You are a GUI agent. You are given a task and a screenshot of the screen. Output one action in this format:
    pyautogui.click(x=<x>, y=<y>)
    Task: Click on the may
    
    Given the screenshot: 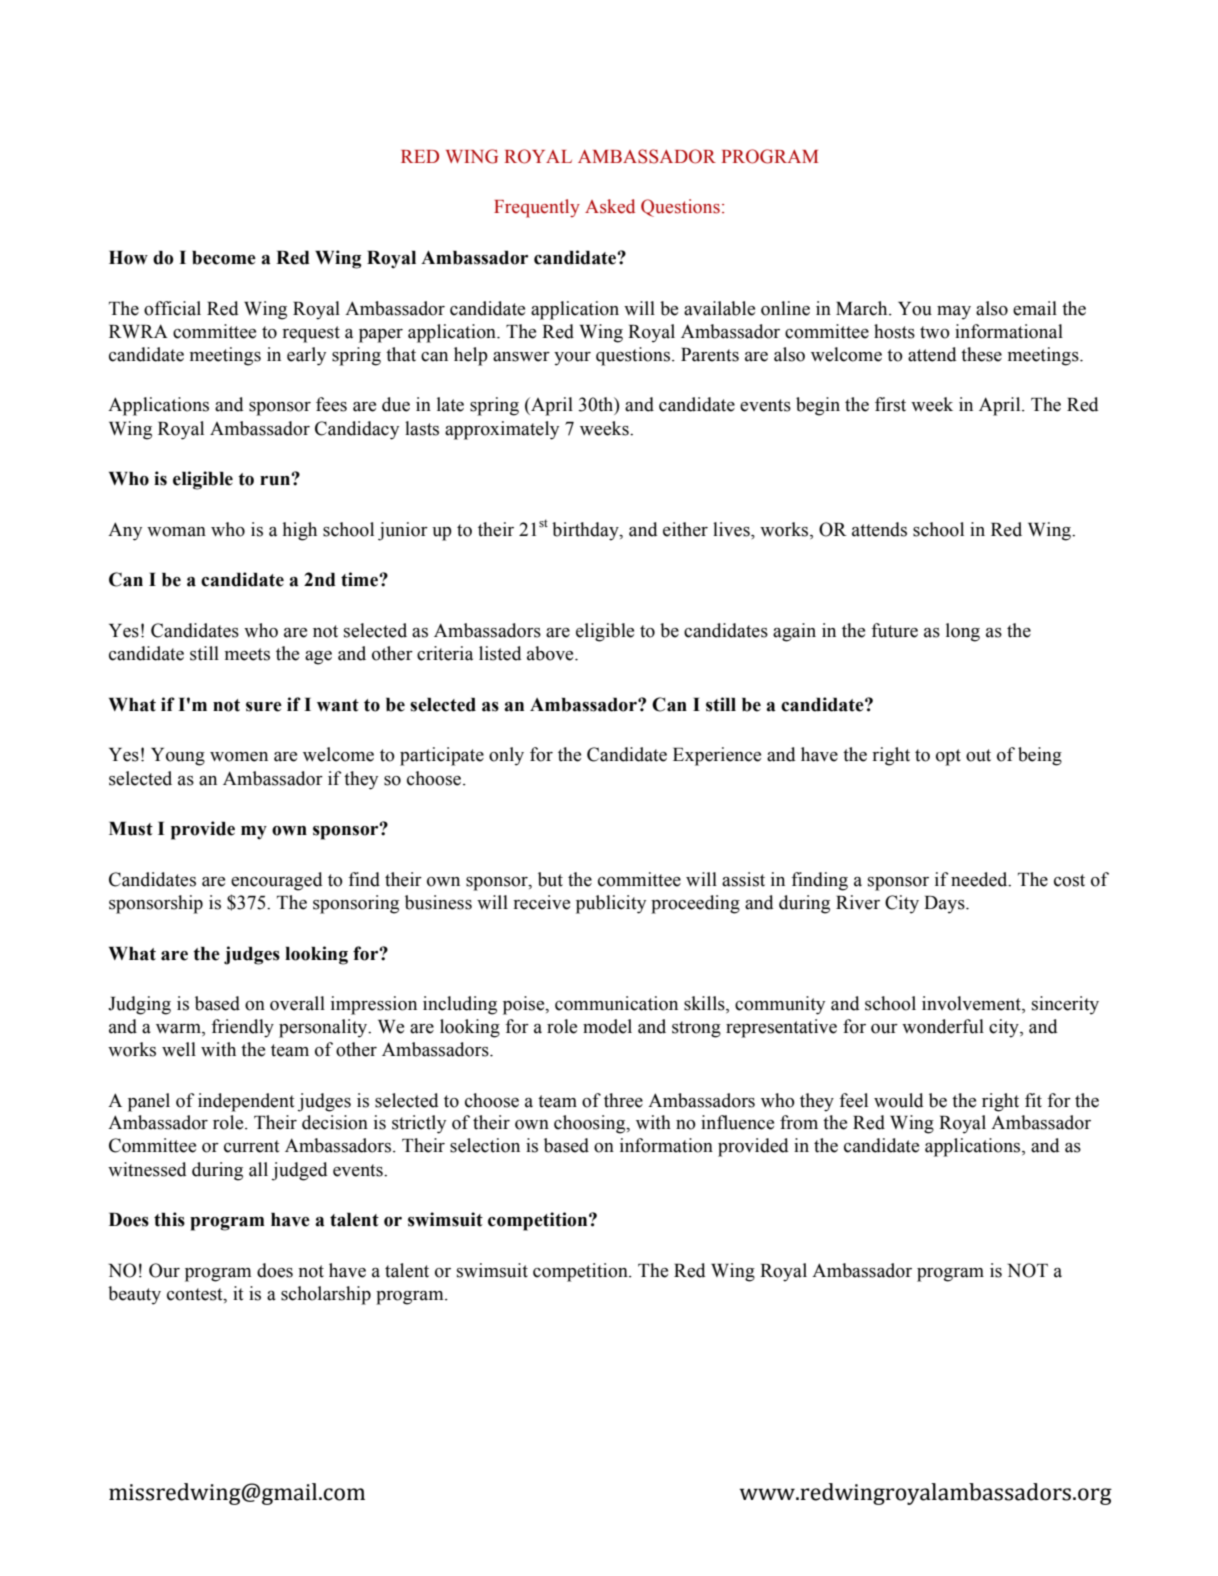 What is the action you would take?
    pyautogui.click(x=954, y=313)
